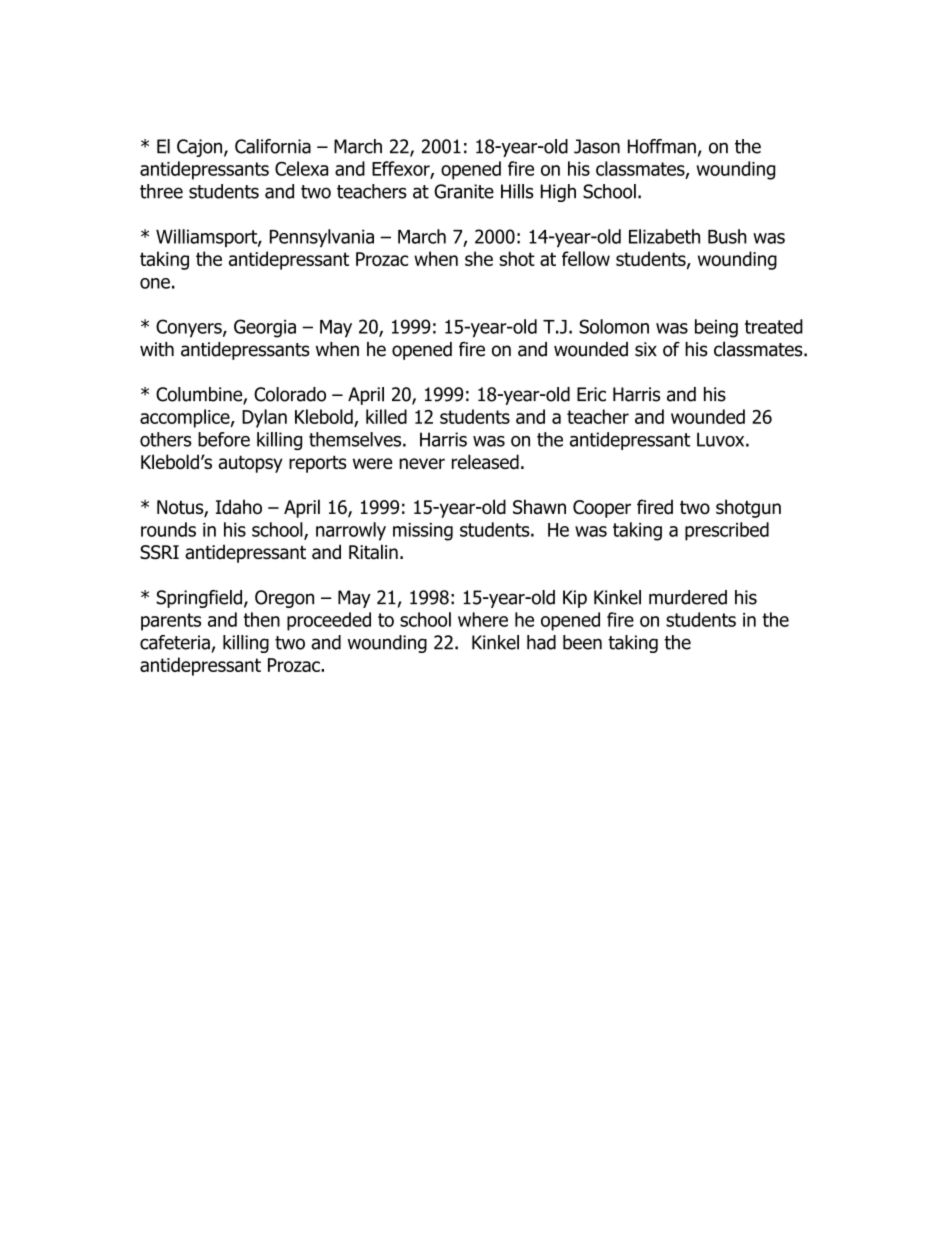 The height and width of the document is (1233, 952). Describe the element at coordinates (662, 146) in the document. I see `Hoffman` at that location.
